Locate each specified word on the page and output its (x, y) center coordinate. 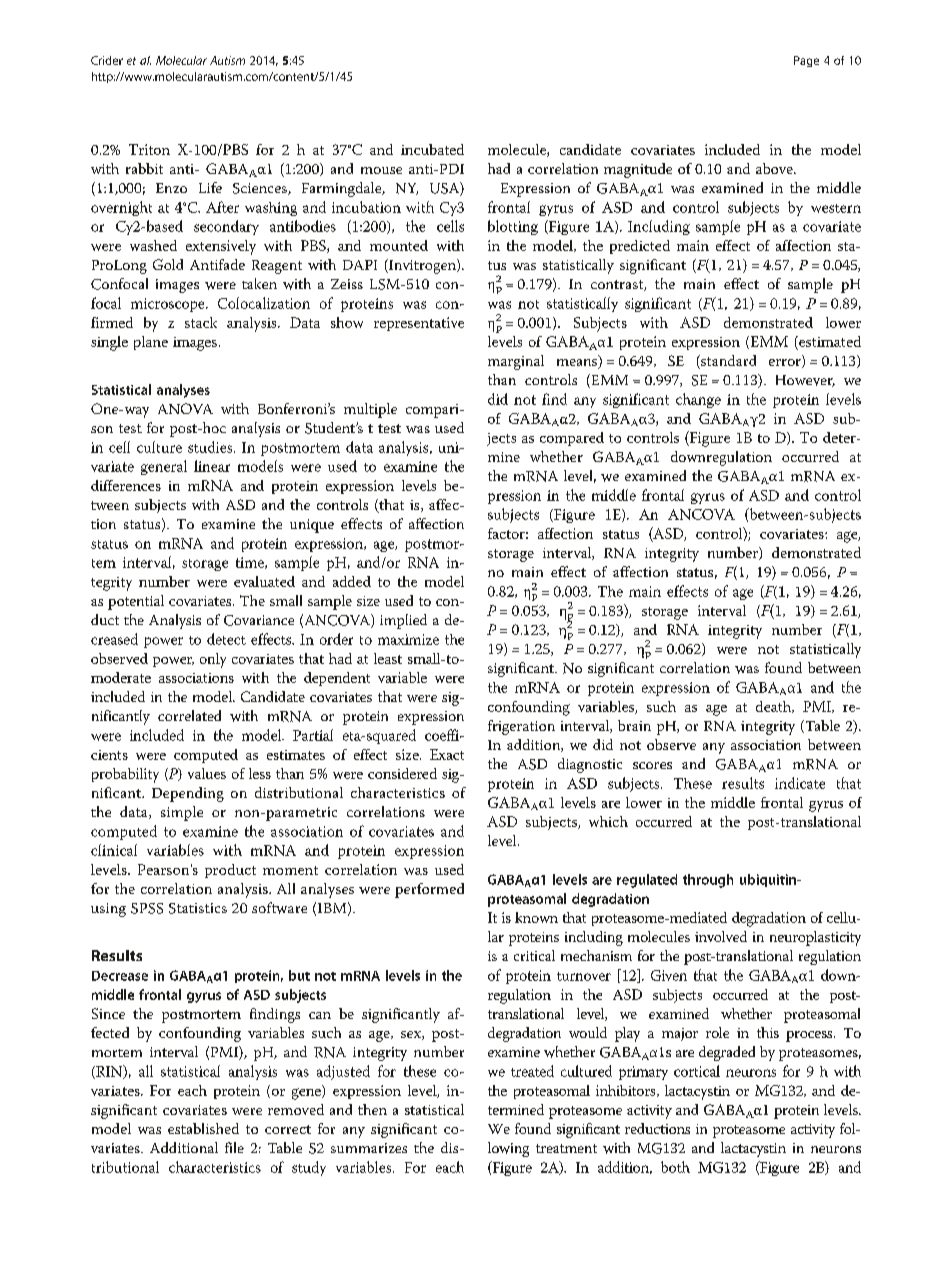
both (675, 1167)
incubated (432, 149)
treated (532, 1071)
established (203, 1128)
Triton (149, 149)
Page (806, 61)
